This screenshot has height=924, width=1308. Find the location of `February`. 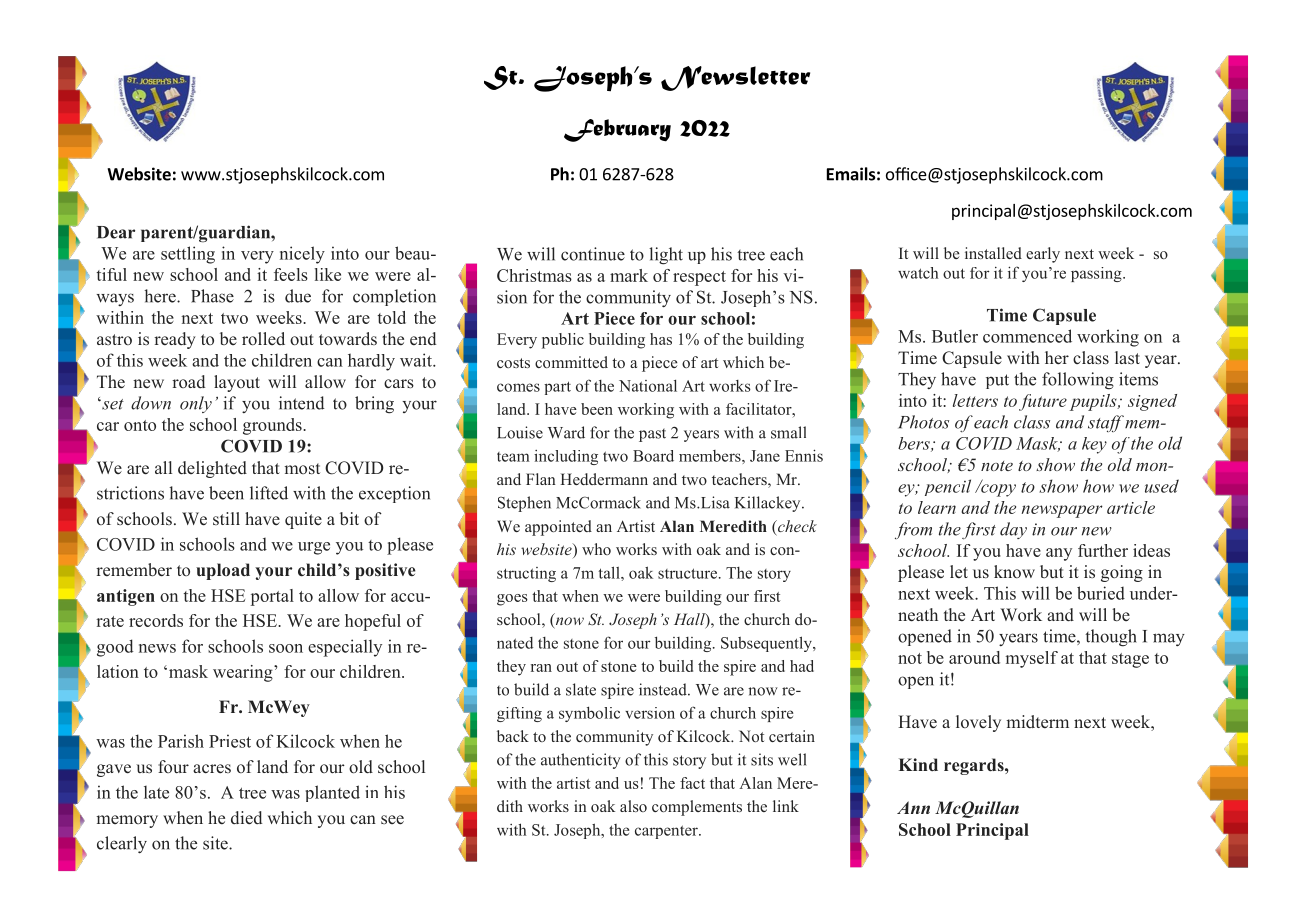

February is located at coordinates (617, 130).
